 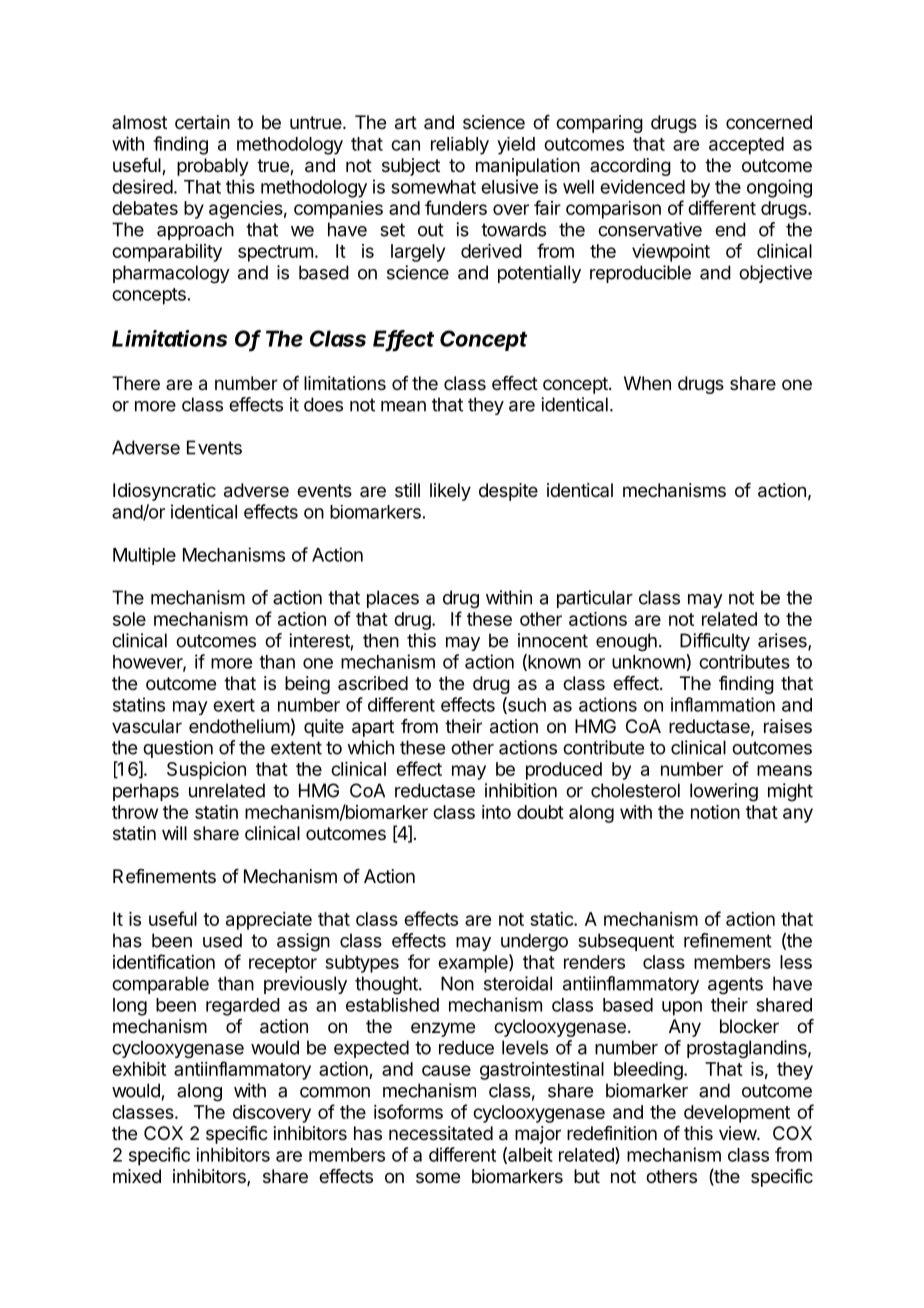 What do you see at coordinates (746, 146) in the image?
I see `accepted` at bounding box center [746, 146].
